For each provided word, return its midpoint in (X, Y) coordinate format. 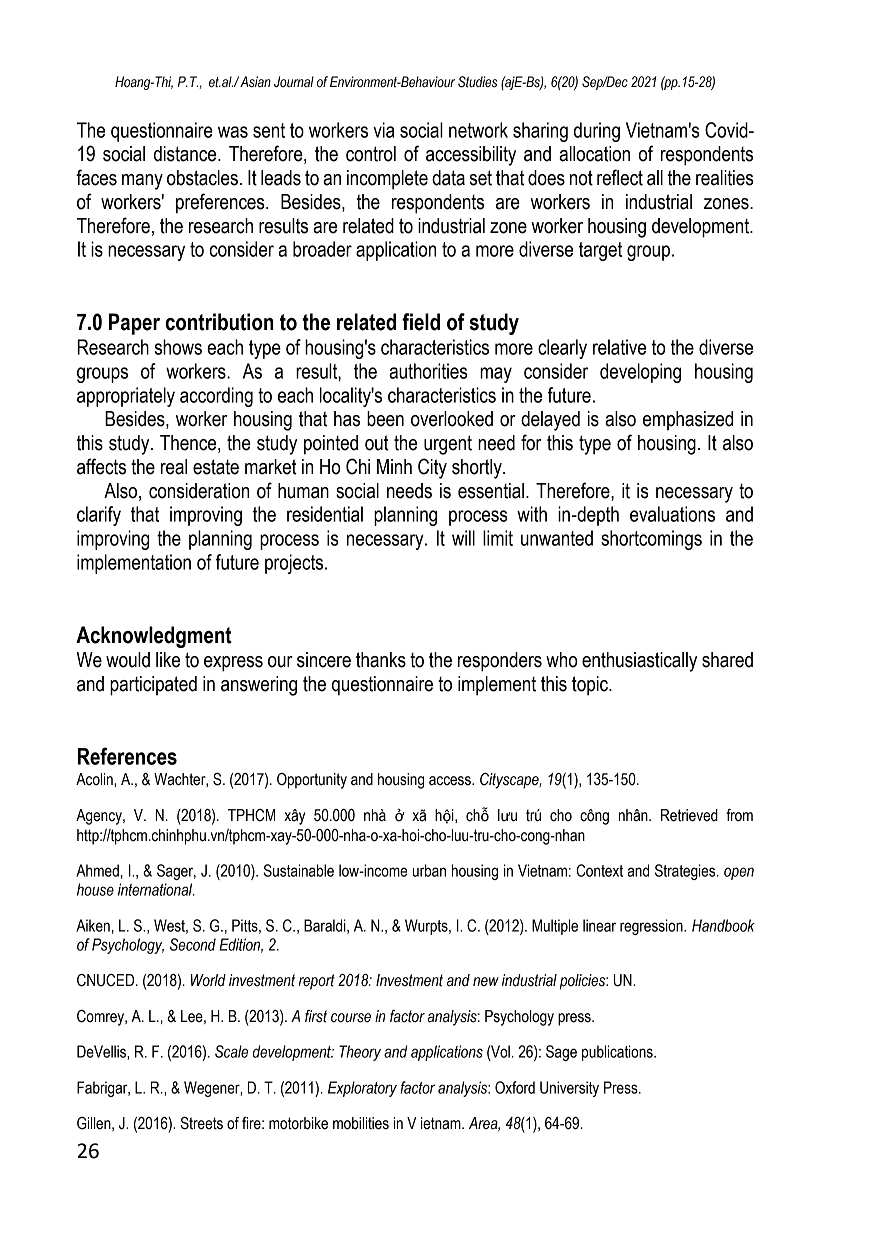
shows (178, 347)
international (156, 889)
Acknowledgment (154, 637)
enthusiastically (639, 662)
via (383, 130)
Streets (202, 1123)
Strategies (686, 872)
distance (186, 154)
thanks (381, 660)
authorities (428, 371)
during (597, 132)
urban (429, 870)
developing (640, 373)
